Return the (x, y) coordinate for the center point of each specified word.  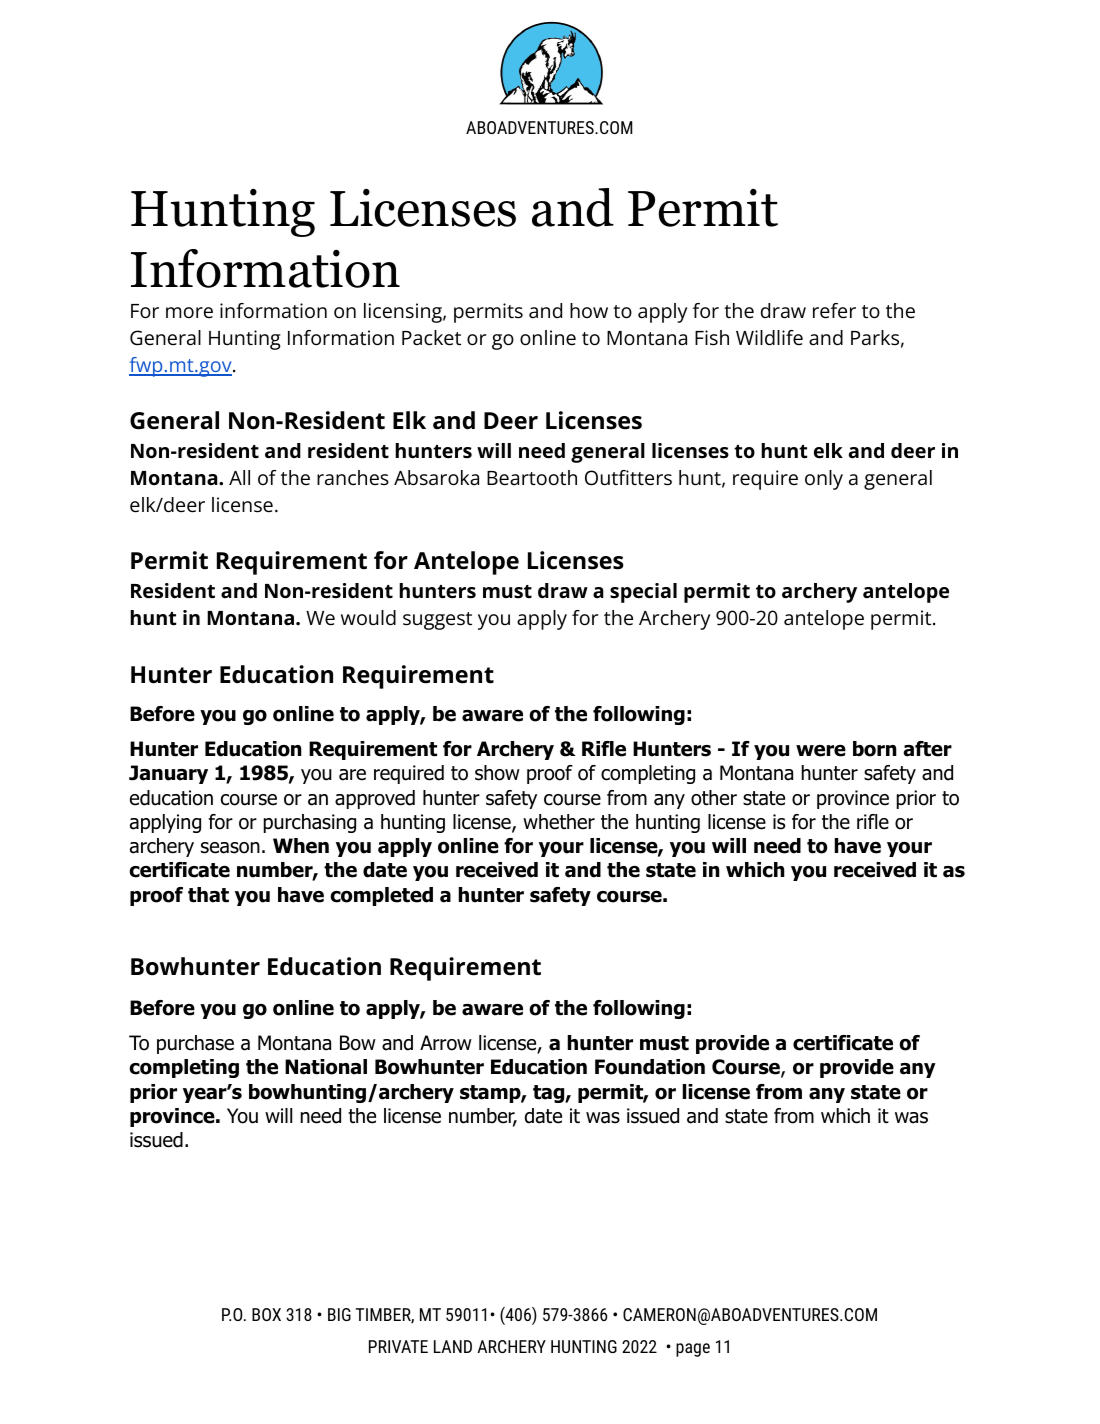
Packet (431, 338)
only (824, 480)
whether (559, 822)
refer (834, 311)
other (714, 798)
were (821, 751)
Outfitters (628, 478)
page (693, 1350)
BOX (266, 1314)
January (168, 774)
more (189, 312)
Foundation (650, 1067)
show (497, 773)
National (326, 1067)
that (208, 895)
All (239, 477)
